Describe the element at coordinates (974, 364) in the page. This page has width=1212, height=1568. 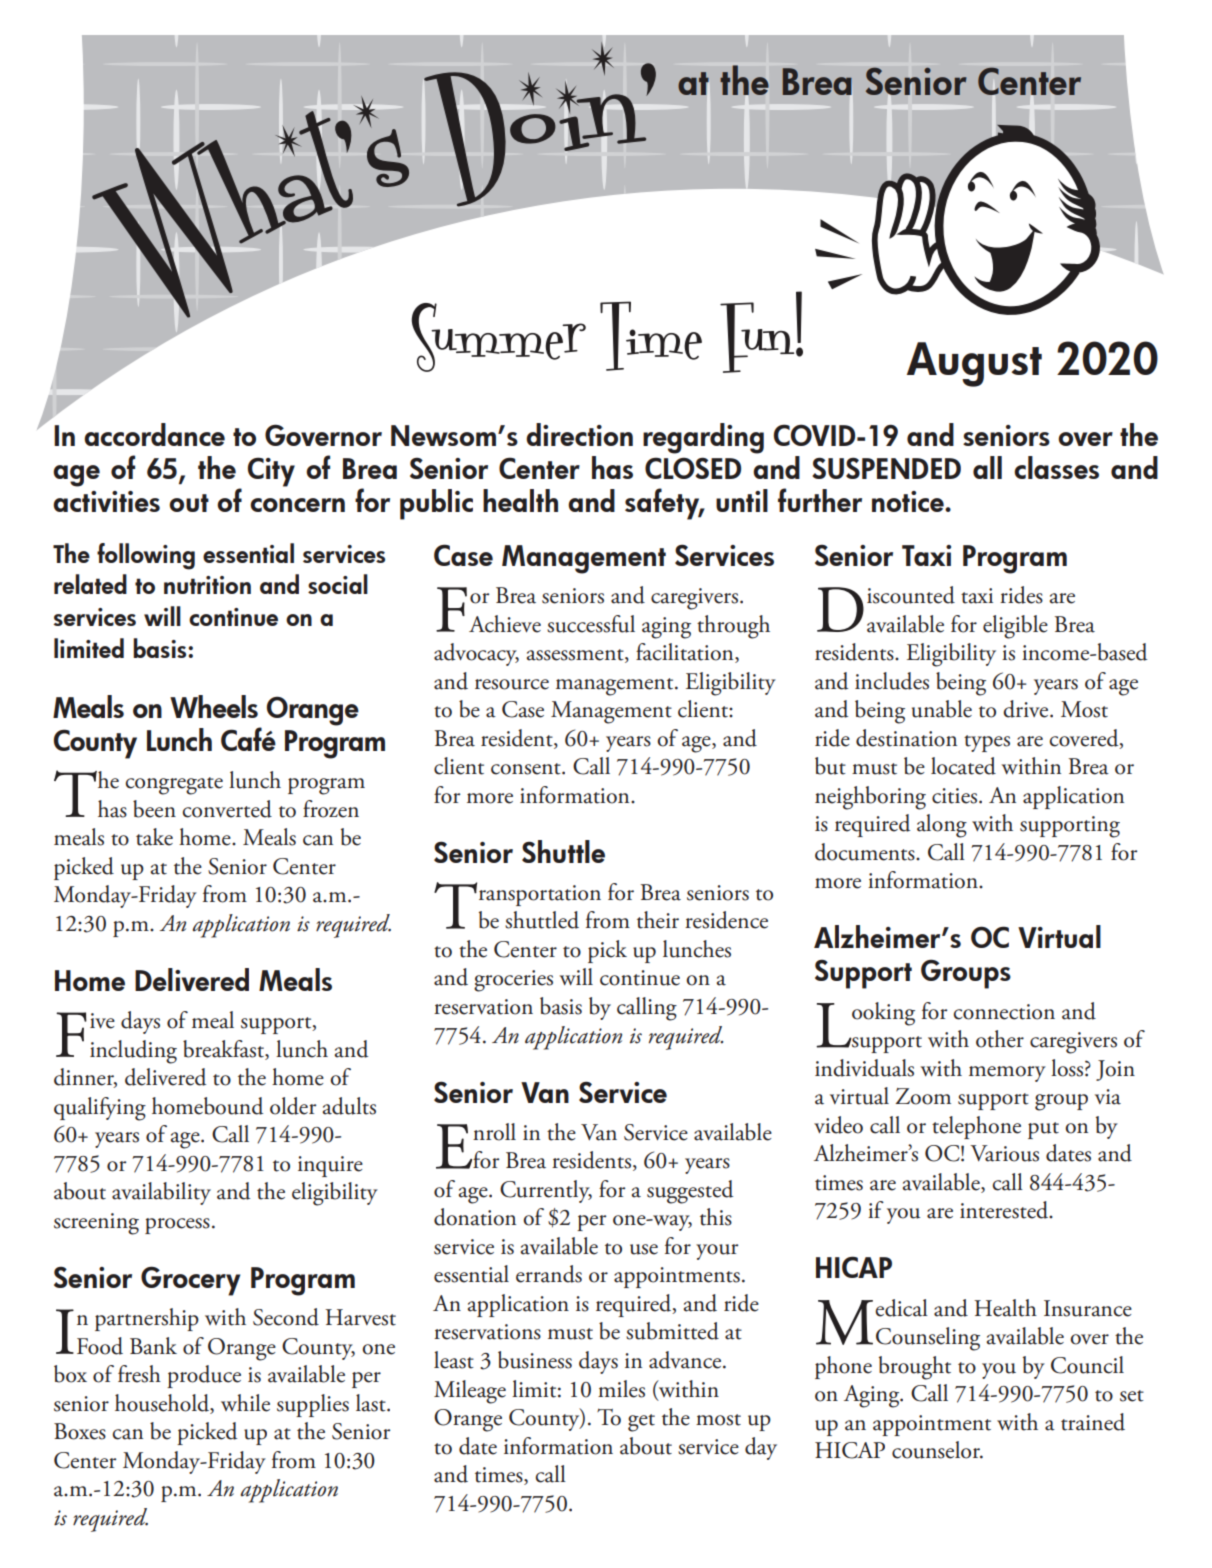
I see `August` at that location.
